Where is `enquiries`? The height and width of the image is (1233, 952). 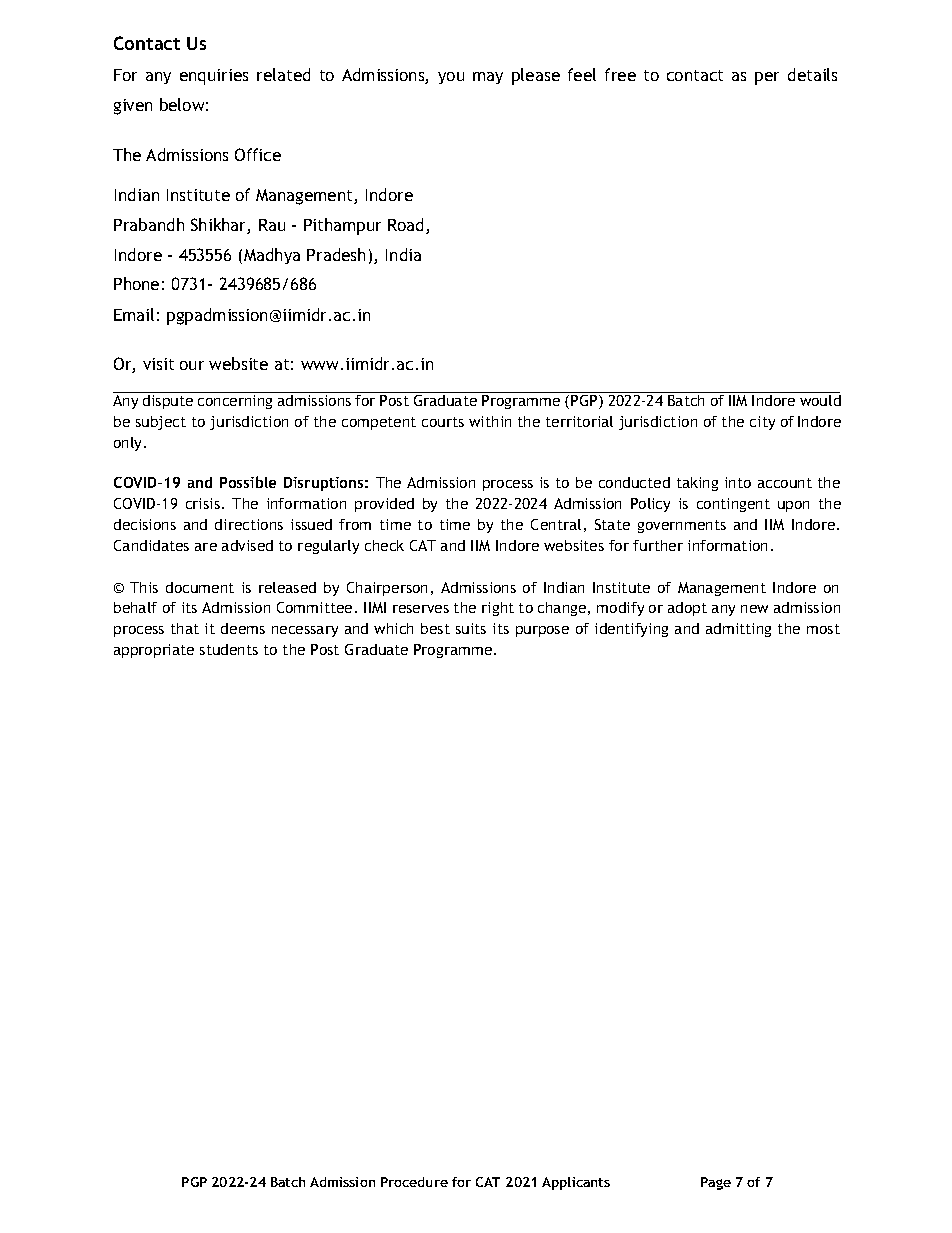
enquiries is located at coordinates (214, 77).
